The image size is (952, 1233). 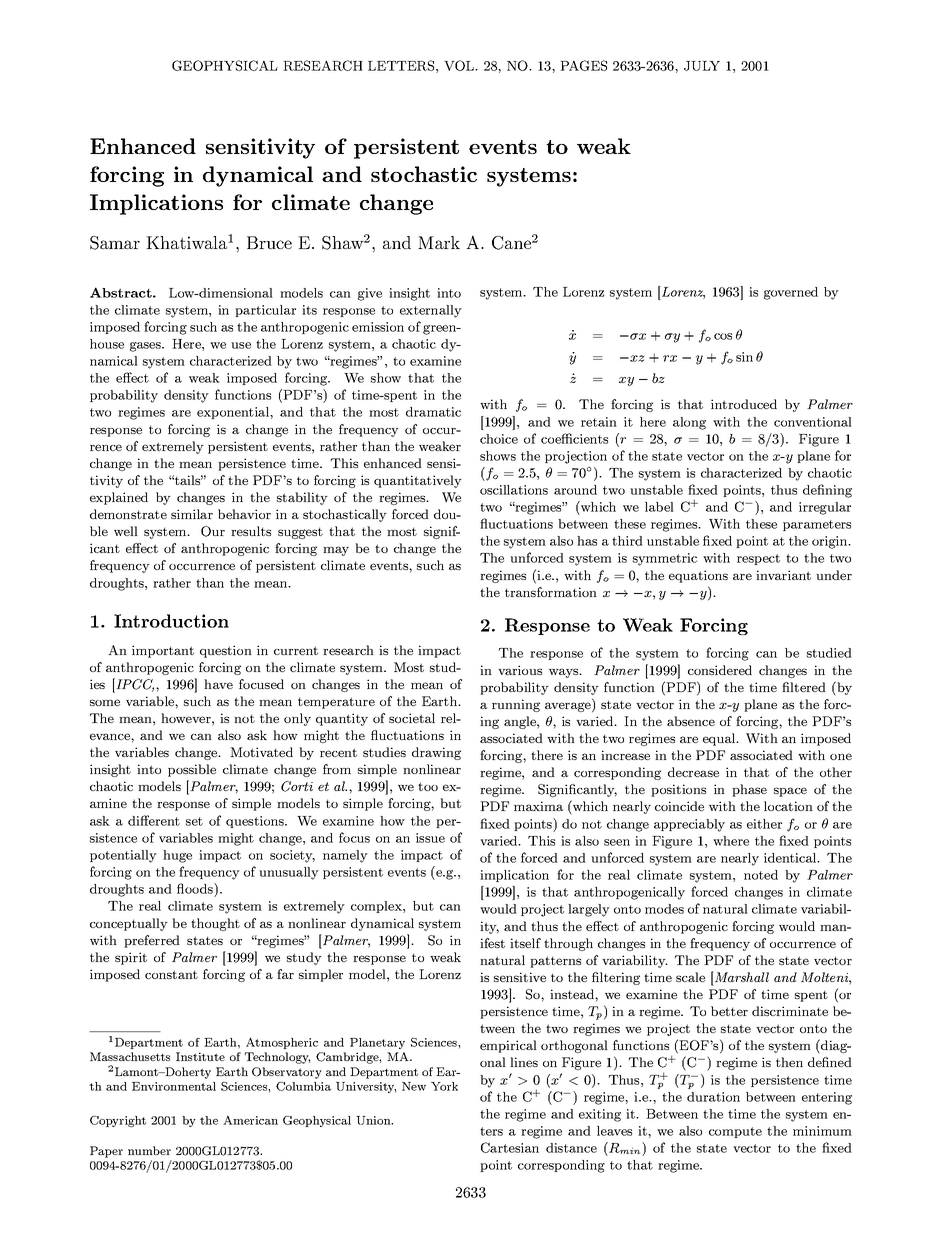 What do you see at coordinates (460, 65) in the page?
I see `VOL` at bounding box center [460, 65].
